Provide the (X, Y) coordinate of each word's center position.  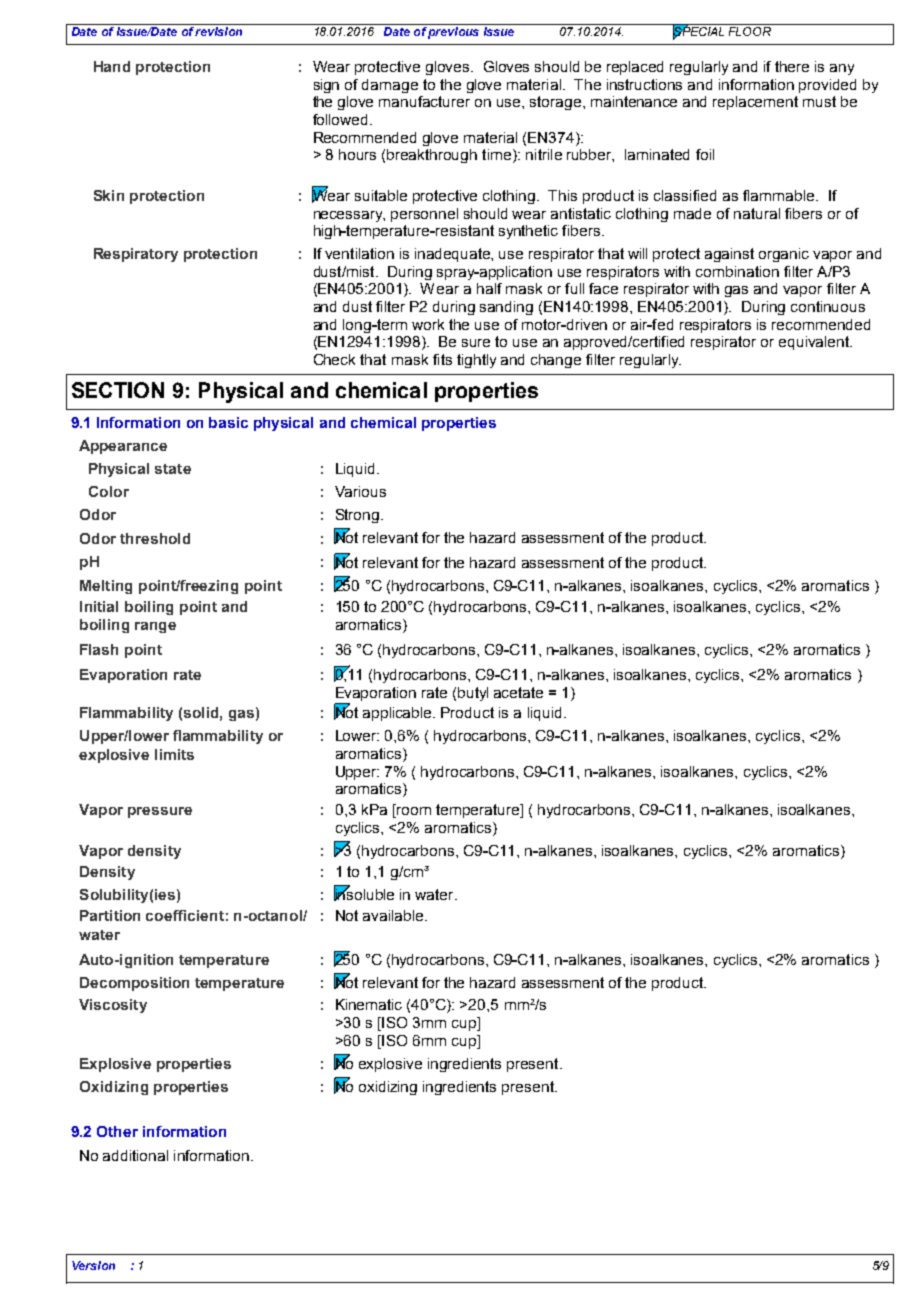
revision (220, 30)
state (173, 469)
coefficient (185, 915)
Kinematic (369, 1004)
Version (93, 1265)
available (394, 915)
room (413, 811)
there (792, 66)
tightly (476, 361)
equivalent (815, 343)
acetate (518, 692)
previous (454, 31)
